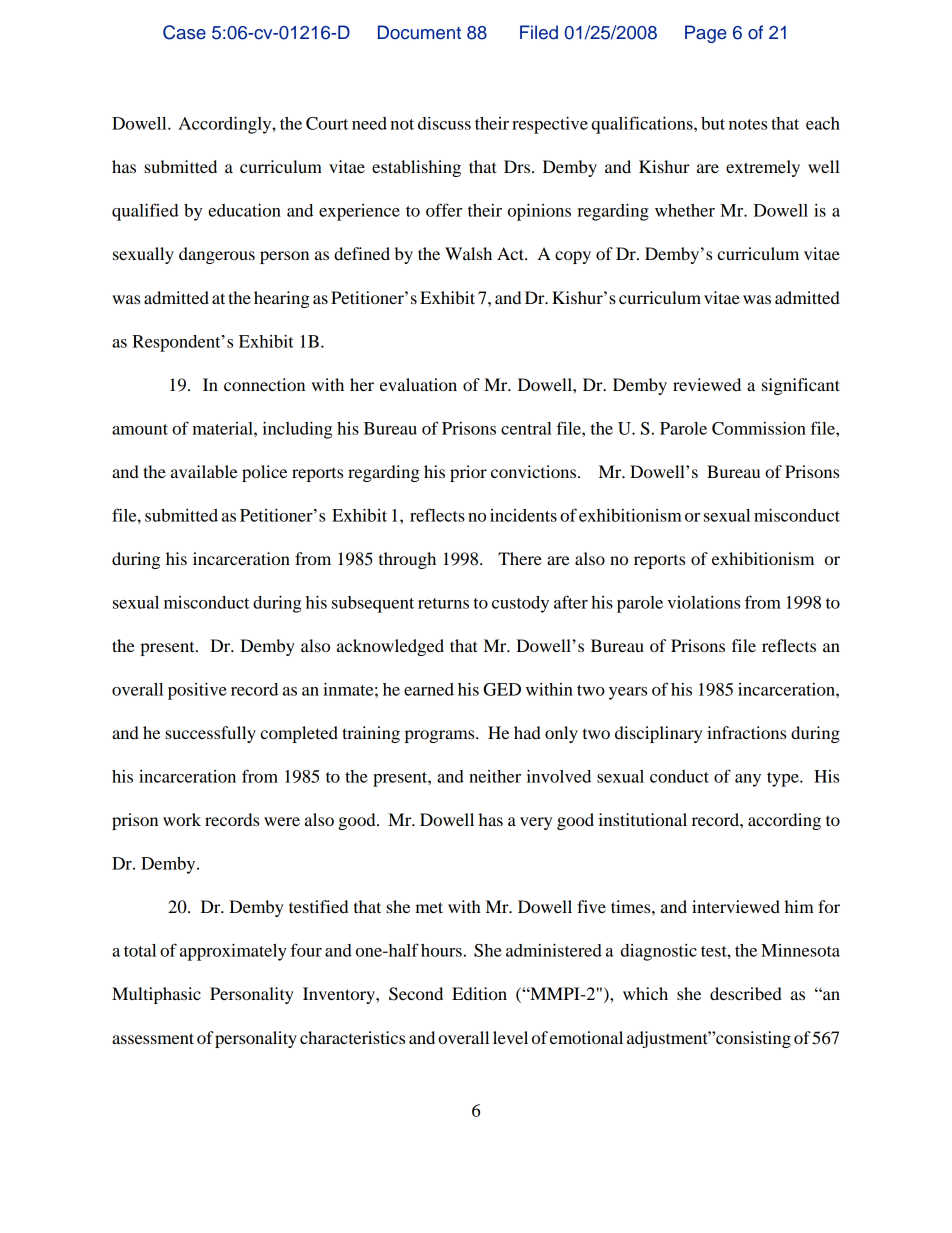 This image has width=952, height=1233. I want to click on Case, so click(184, 32).
